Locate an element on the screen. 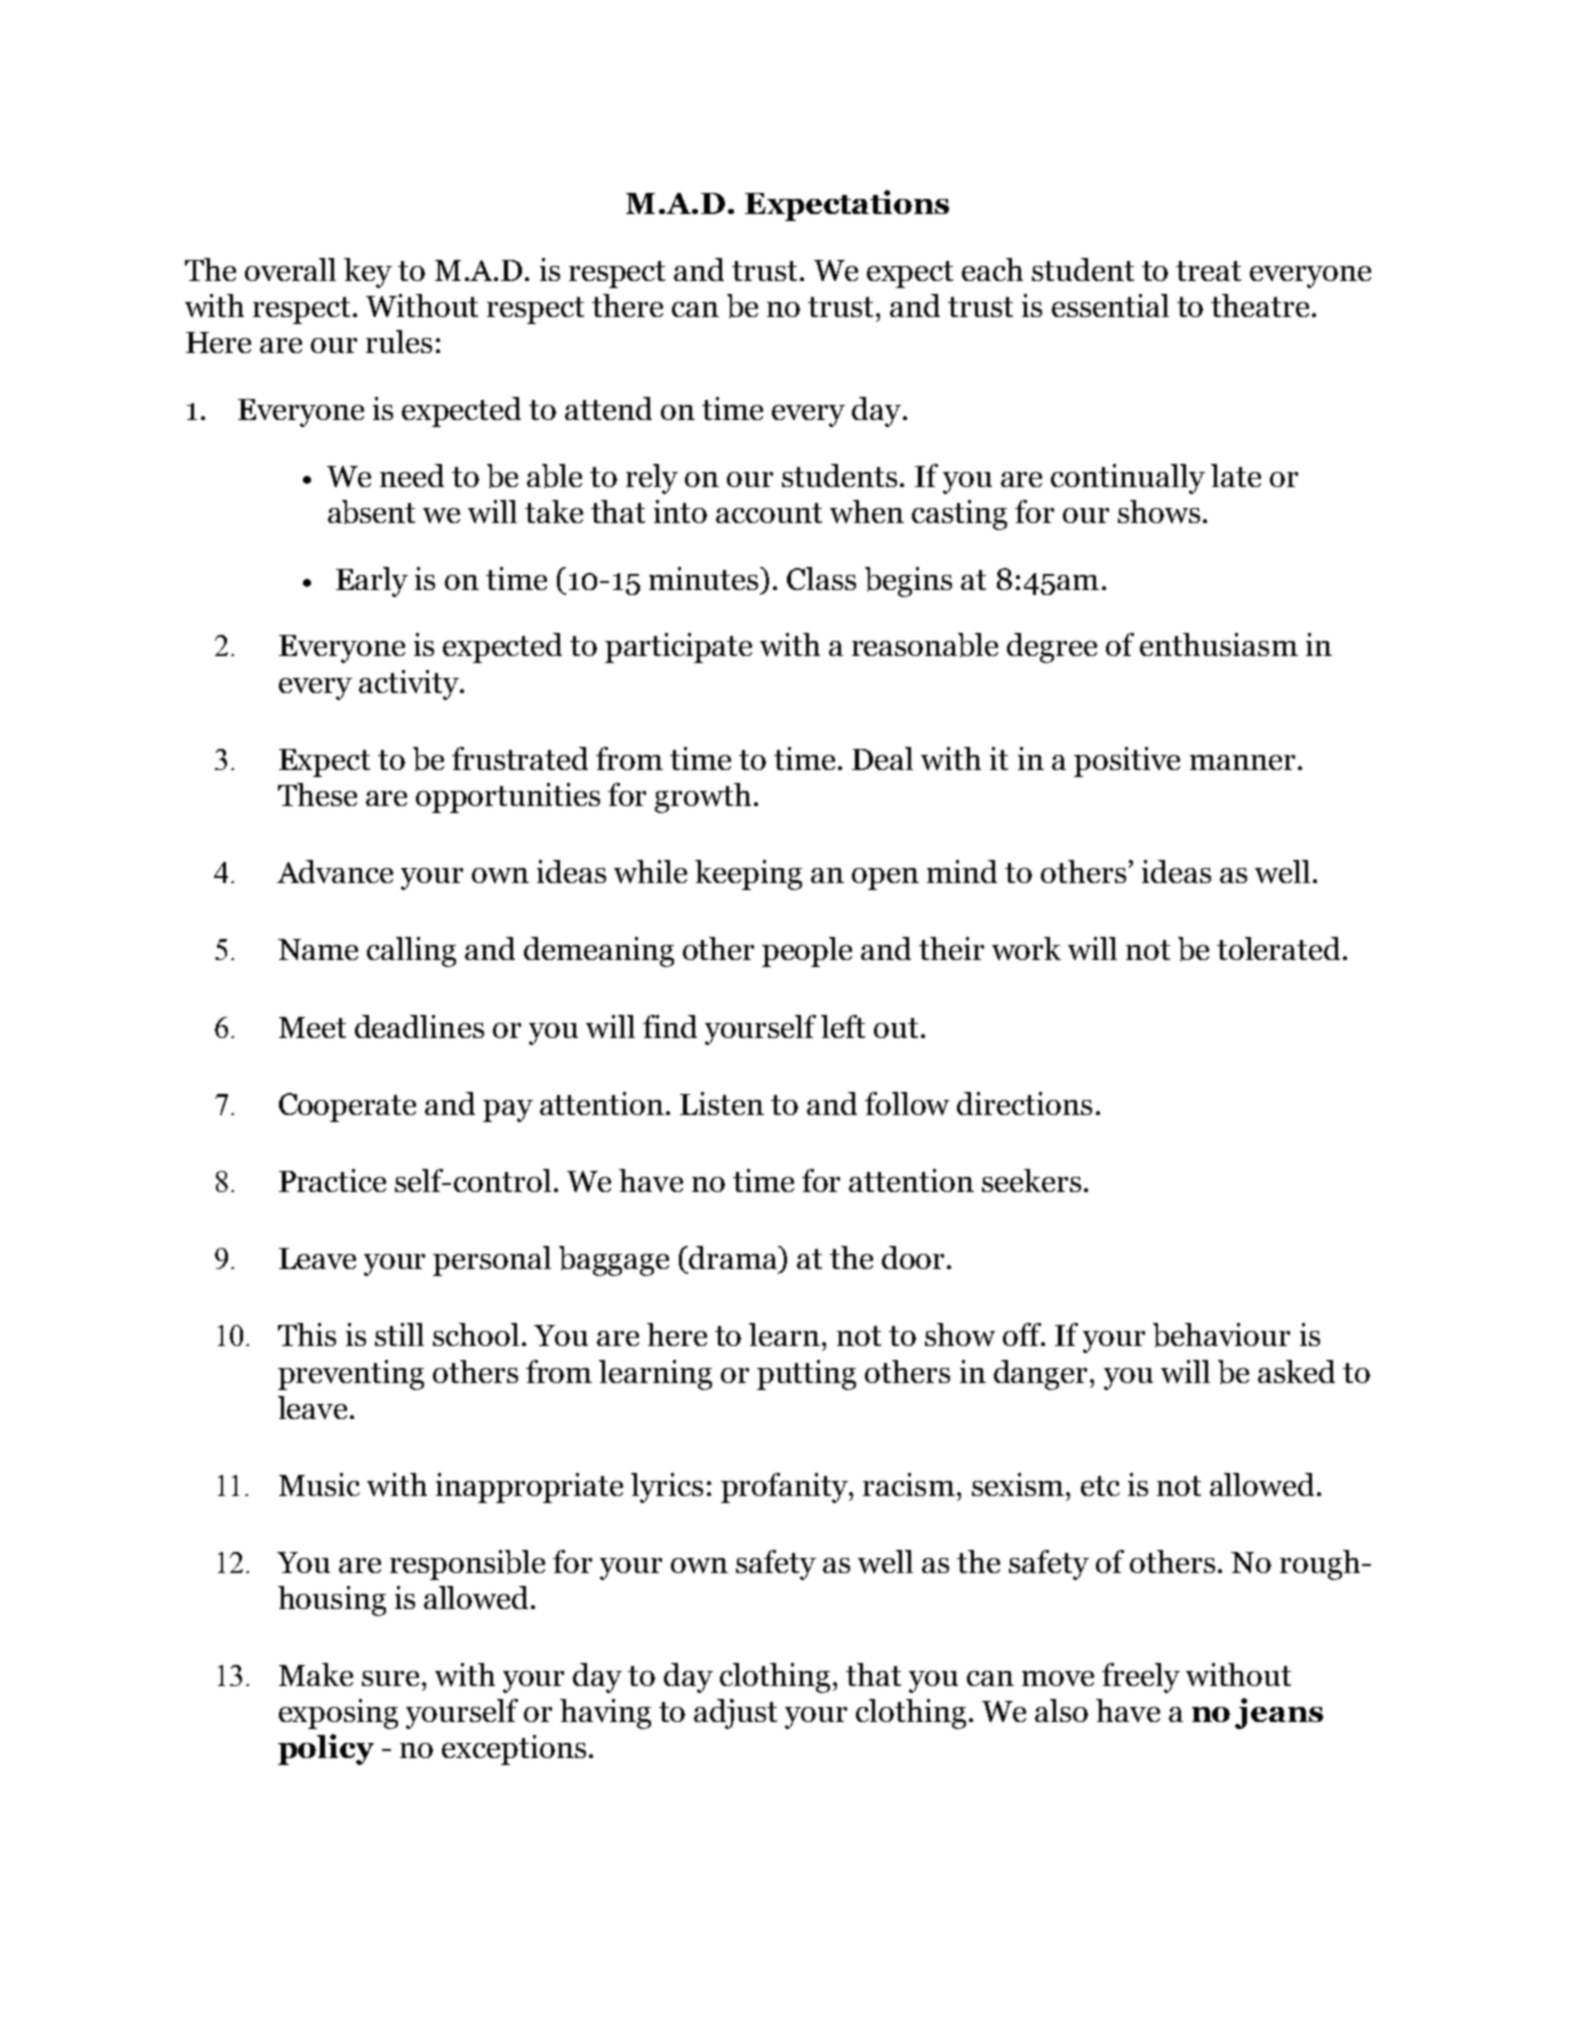  essential is located at coordinates (1110, 305).
